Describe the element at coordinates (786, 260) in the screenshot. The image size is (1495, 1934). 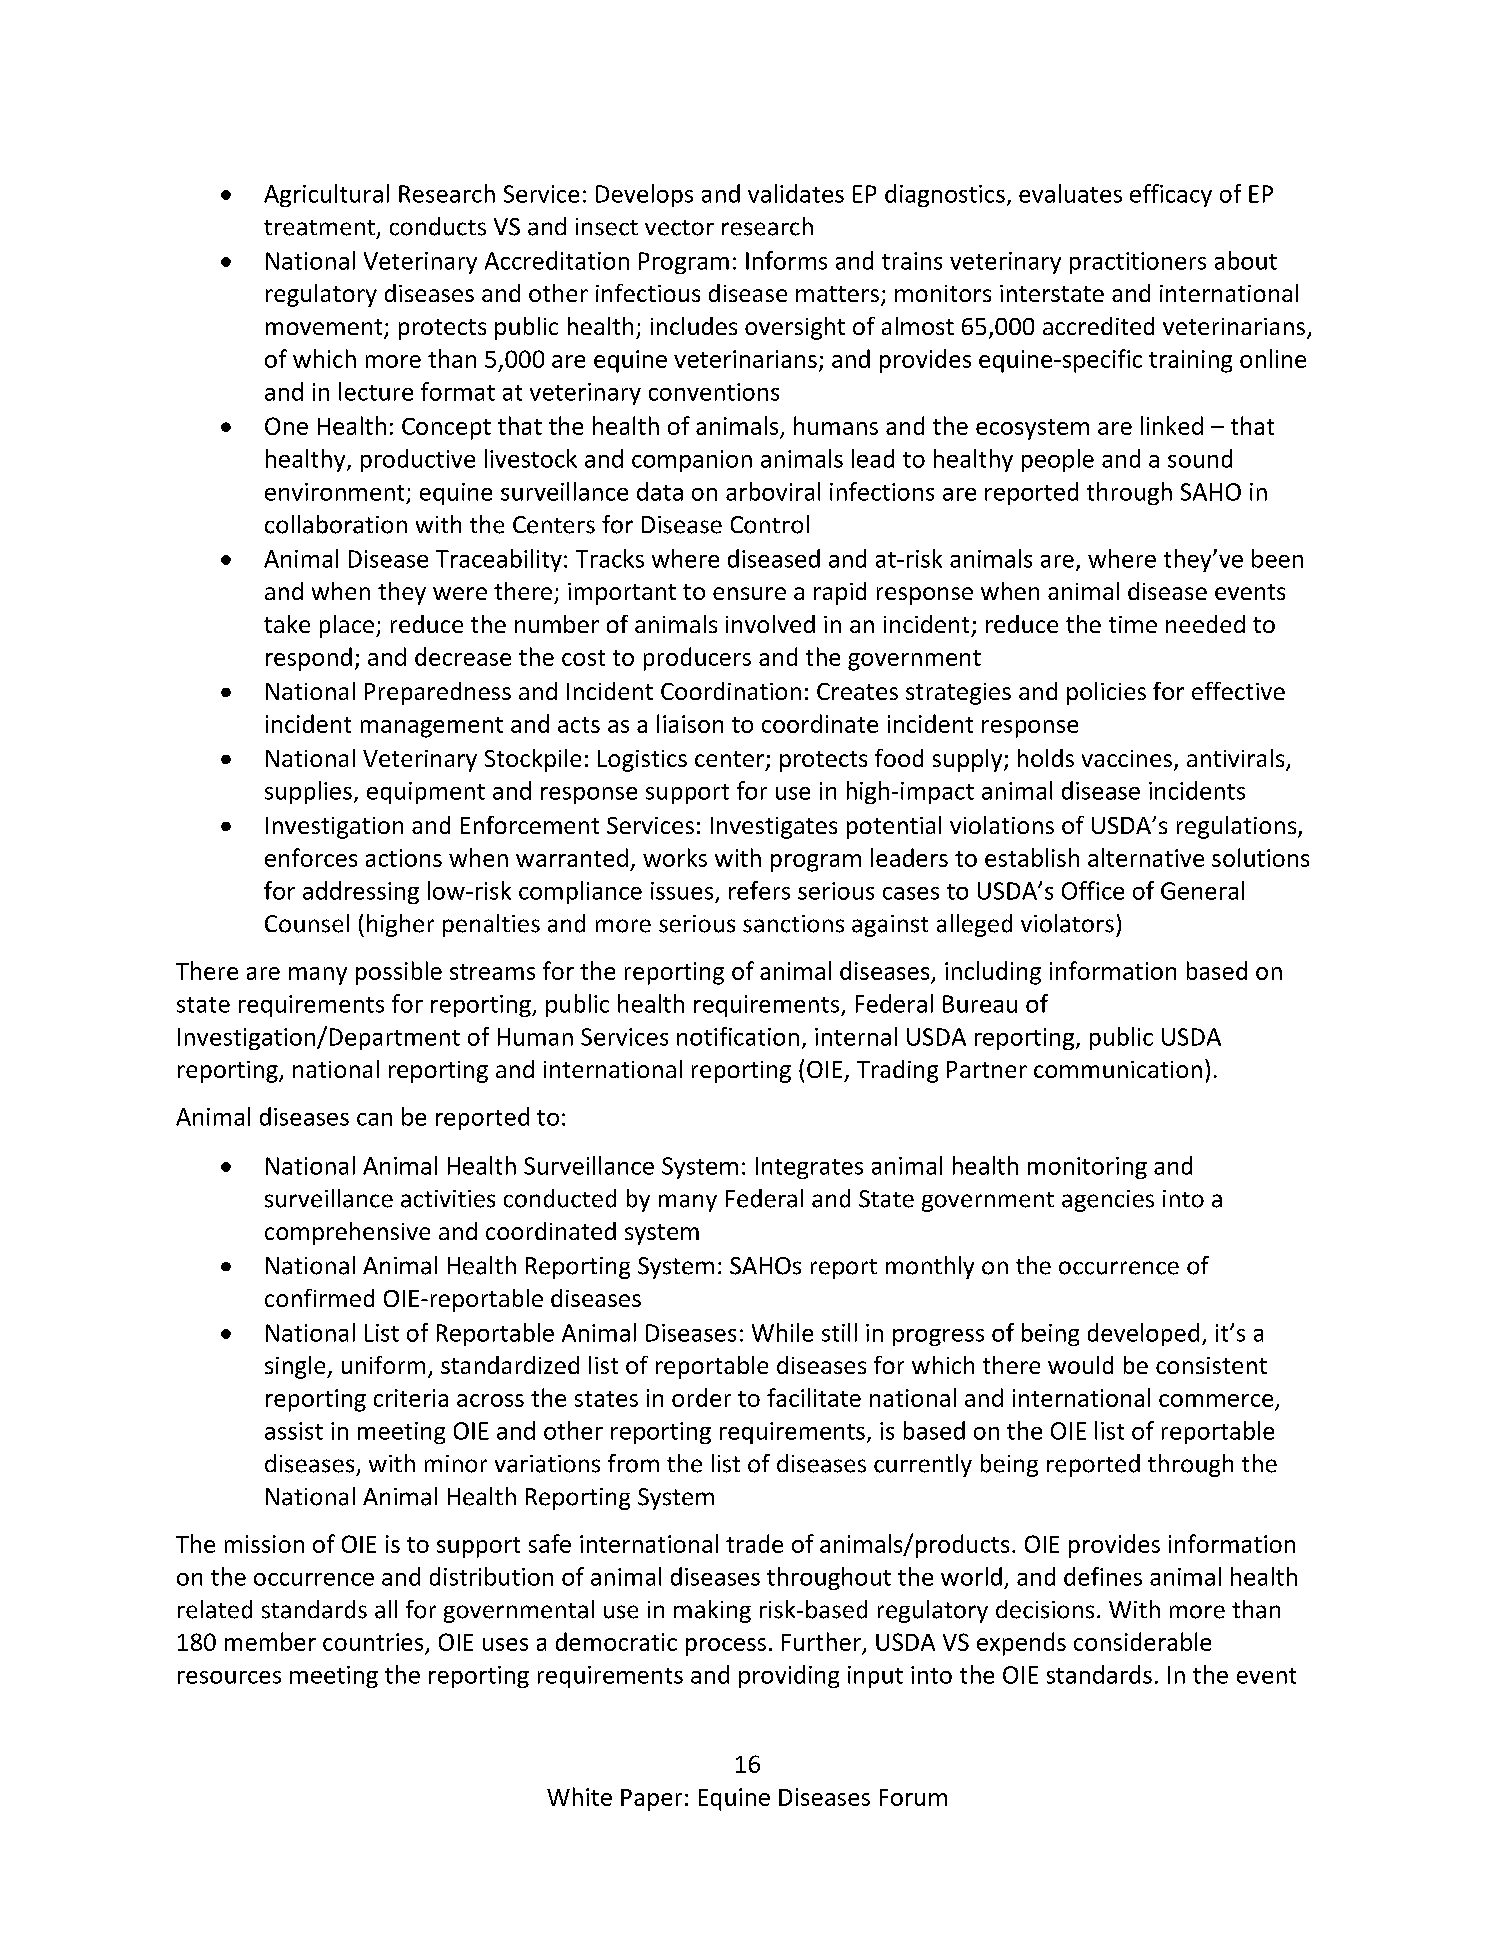
I see `Informs` at that location.
